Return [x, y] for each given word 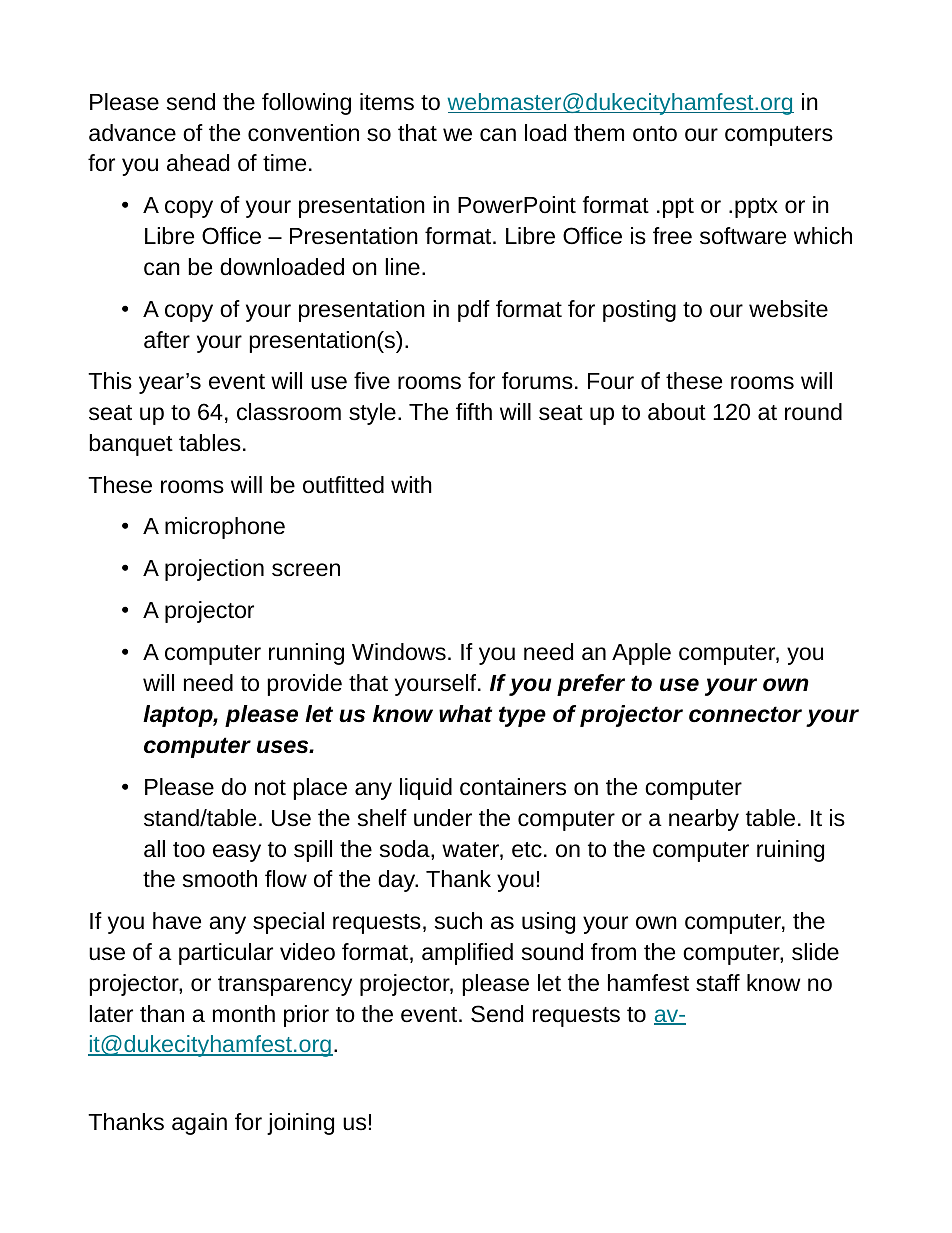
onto [655, 134]
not [270, 788]
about [677, 412]
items [387, 102]
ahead [198, 163]
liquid [426, 789]
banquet [131, 445]
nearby [704, 820]
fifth [474, 411]
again [199, 1124]
